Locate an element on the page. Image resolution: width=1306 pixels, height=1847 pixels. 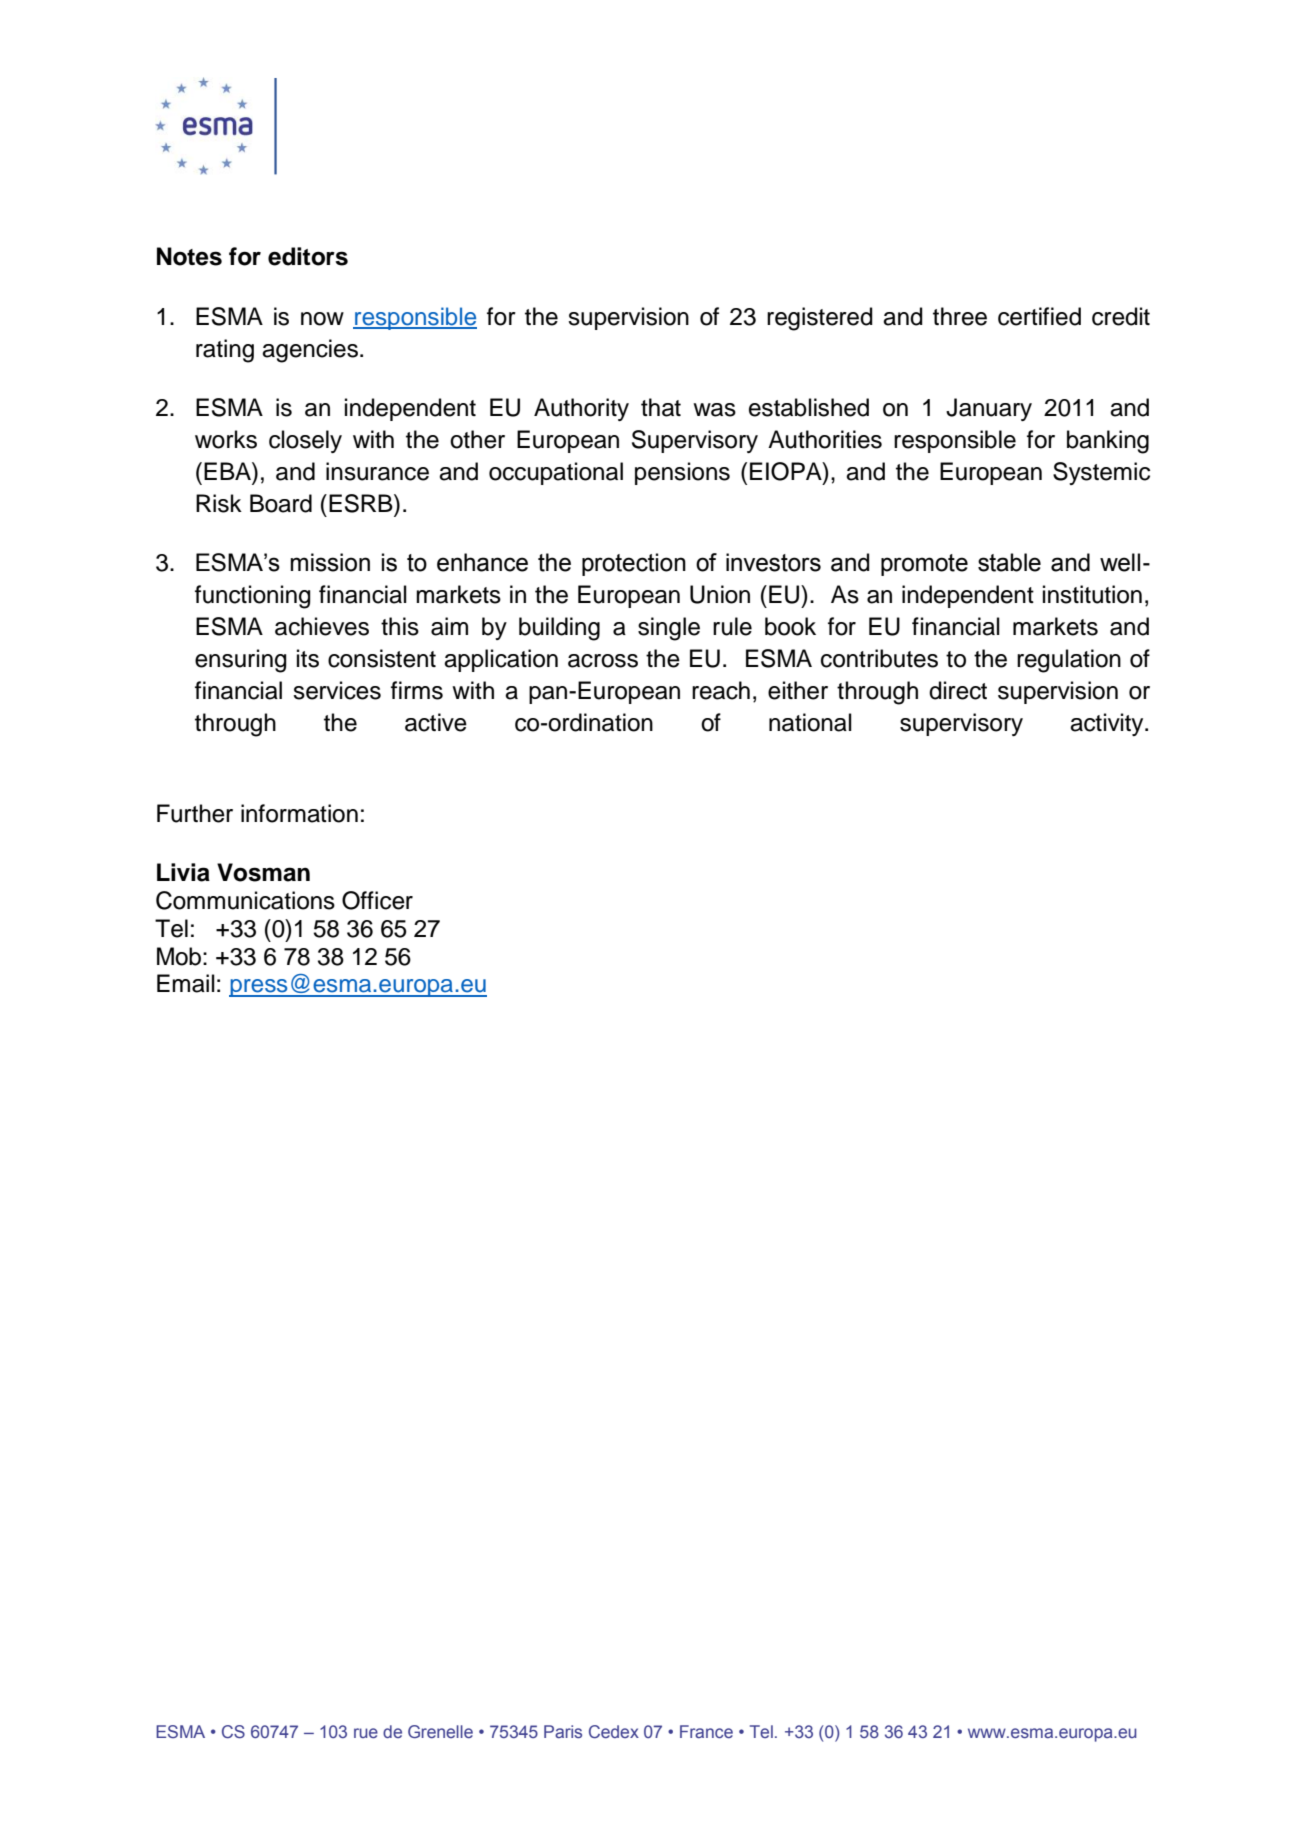
that is located at coordinates (661, 407).
